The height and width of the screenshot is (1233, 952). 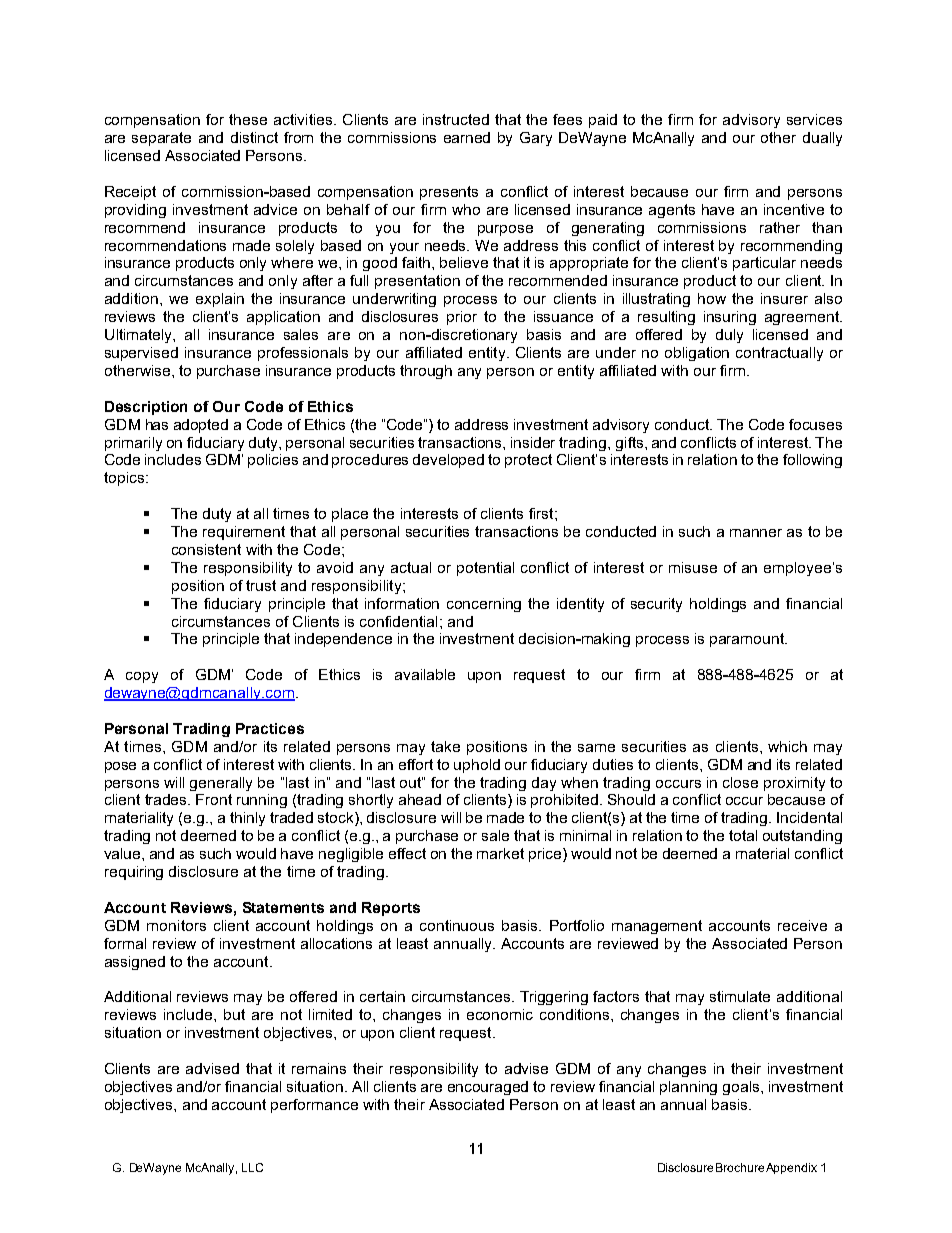 What do you see at coordinates (467, 137) in the screenshot?
I see `earned` at bounding box center [467, 137].
